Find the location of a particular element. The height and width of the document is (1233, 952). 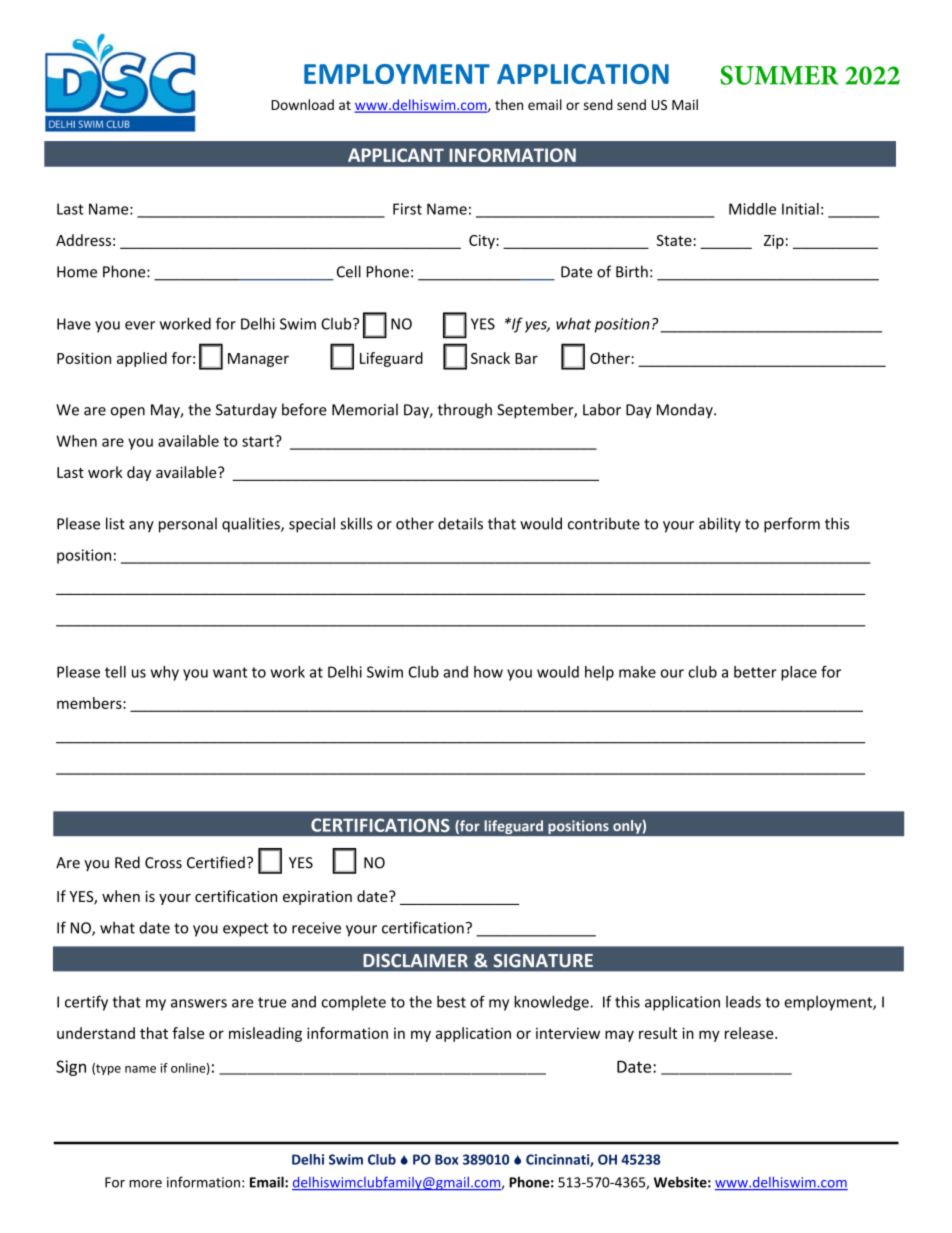

why is located at coordinates (165, 673).
